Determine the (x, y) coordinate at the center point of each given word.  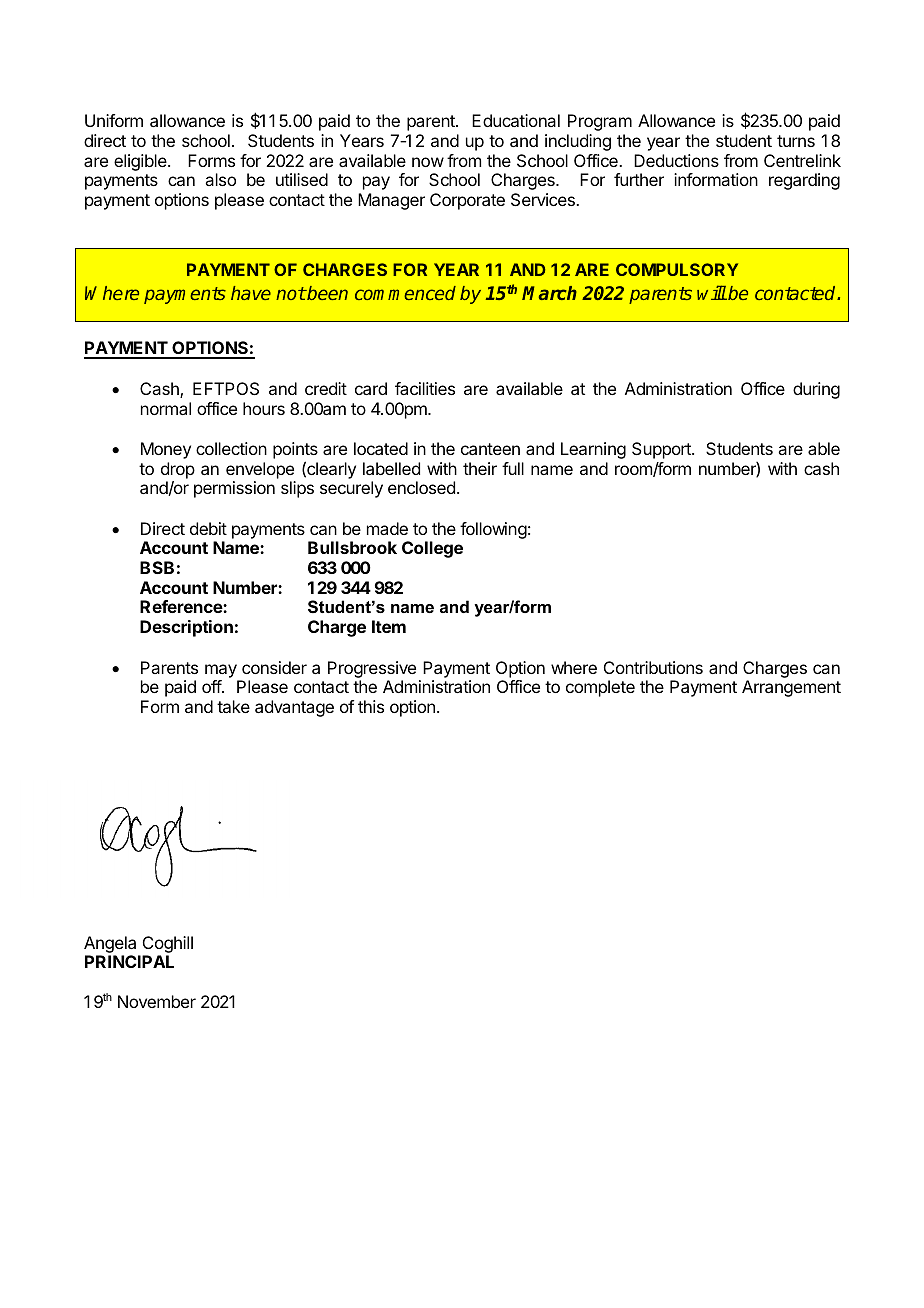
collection (231, 448)
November (157, 1001)
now (428, 162)
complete (600, 688)
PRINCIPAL (129, 961)
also (220, 179)
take (233, 706)
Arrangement (791, 688)
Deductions (676, 160)
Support (662, 450)
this (371, 706)
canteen (490, 449)
